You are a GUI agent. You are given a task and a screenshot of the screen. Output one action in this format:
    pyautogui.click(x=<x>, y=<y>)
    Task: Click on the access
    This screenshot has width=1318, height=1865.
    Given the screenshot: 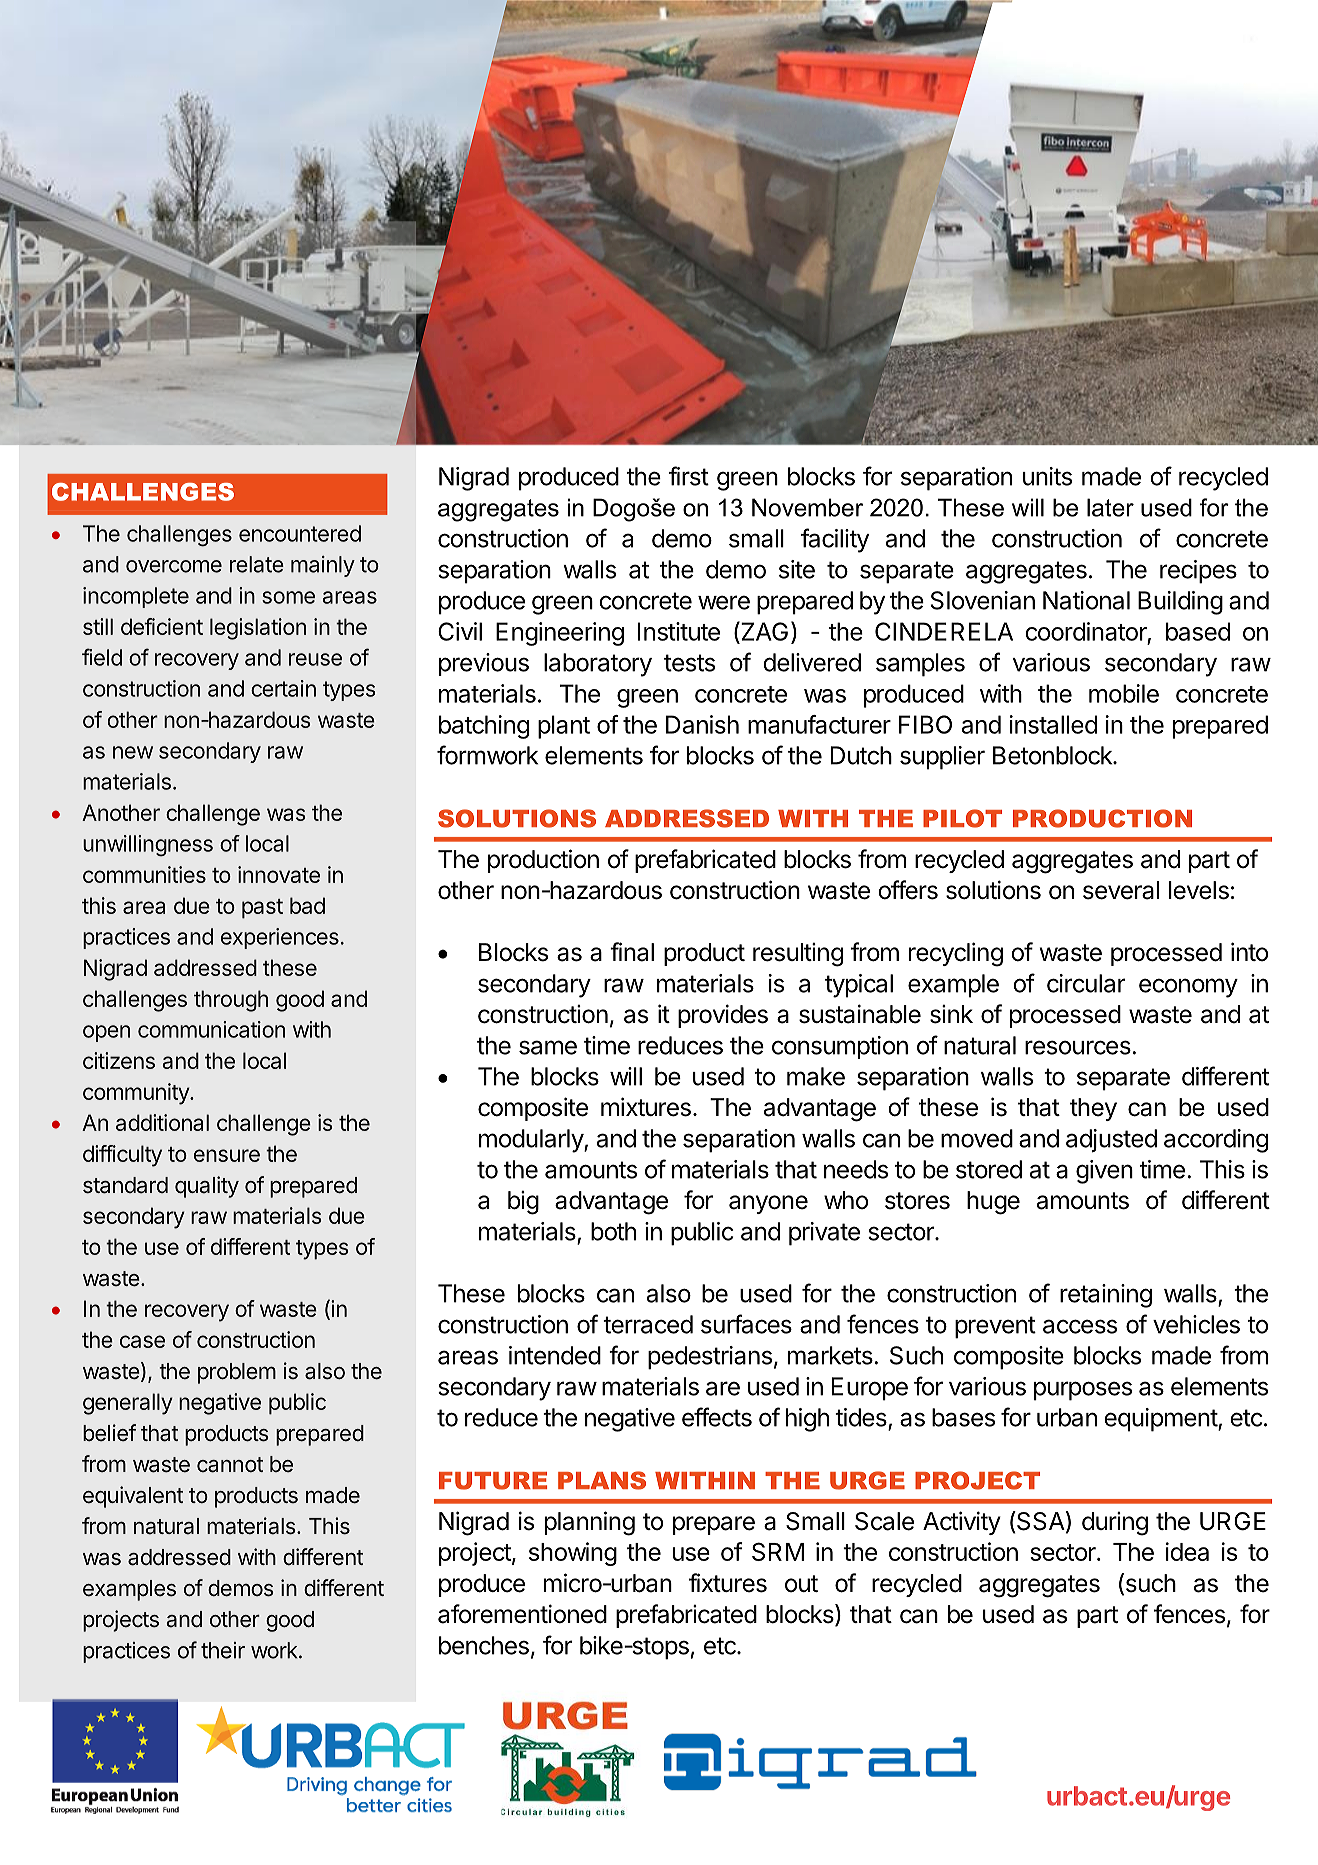 What is the action you would take?
    pyautogui.click(x=1080, y=1326)
